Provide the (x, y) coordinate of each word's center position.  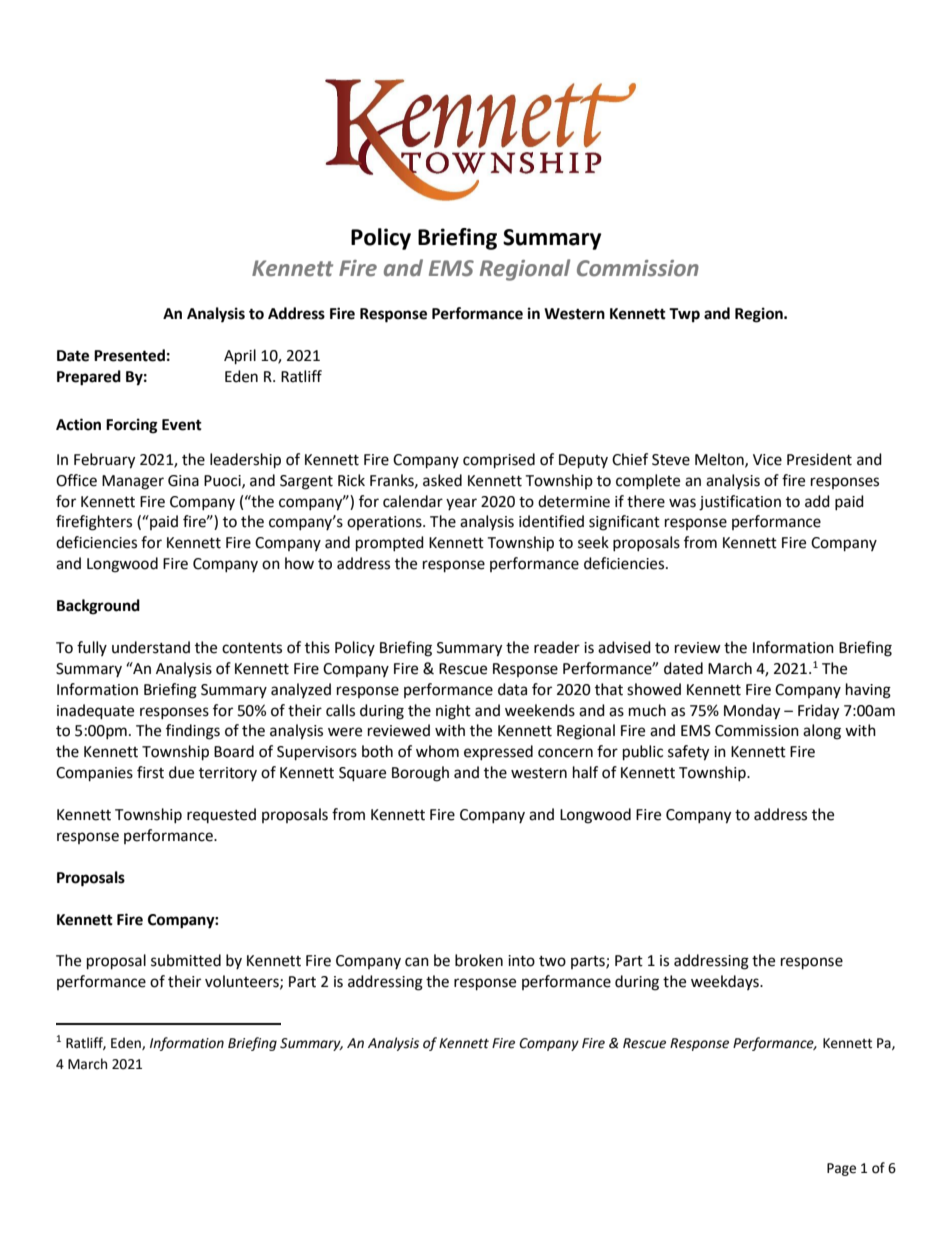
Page (841, 1169)
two (552, 961)
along (822, 732)
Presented (129, 355)
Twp (684, 315)
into (521, 961)
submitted (186, 960)
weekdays (726, 982)
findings (193, 732)
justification (740, 503)
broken (479, 960)
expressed (498, 752)
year (461, 504)
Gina (183, 481)
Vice (767, 460)
